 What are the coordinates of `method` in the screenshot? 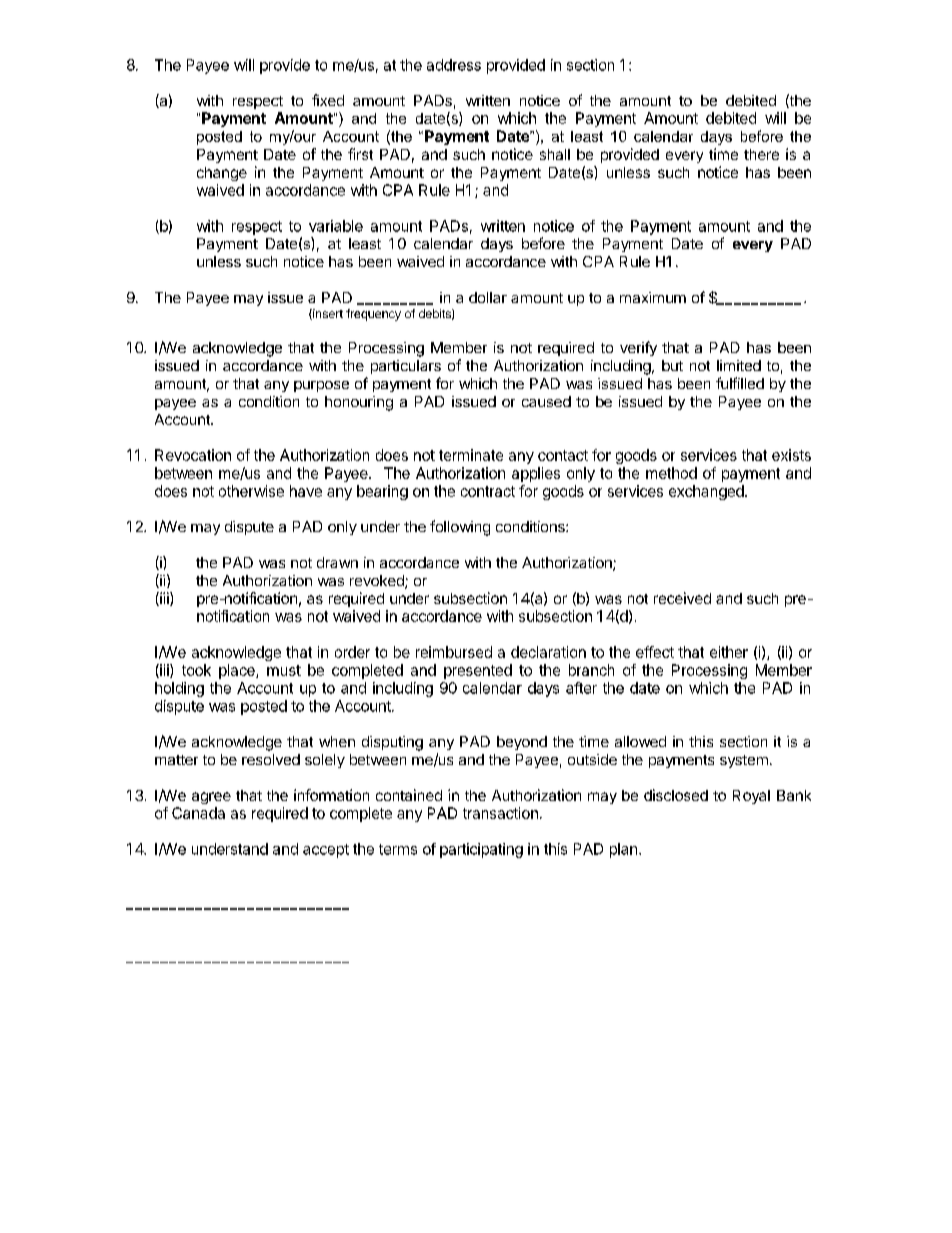 It's located at (671, 473).
